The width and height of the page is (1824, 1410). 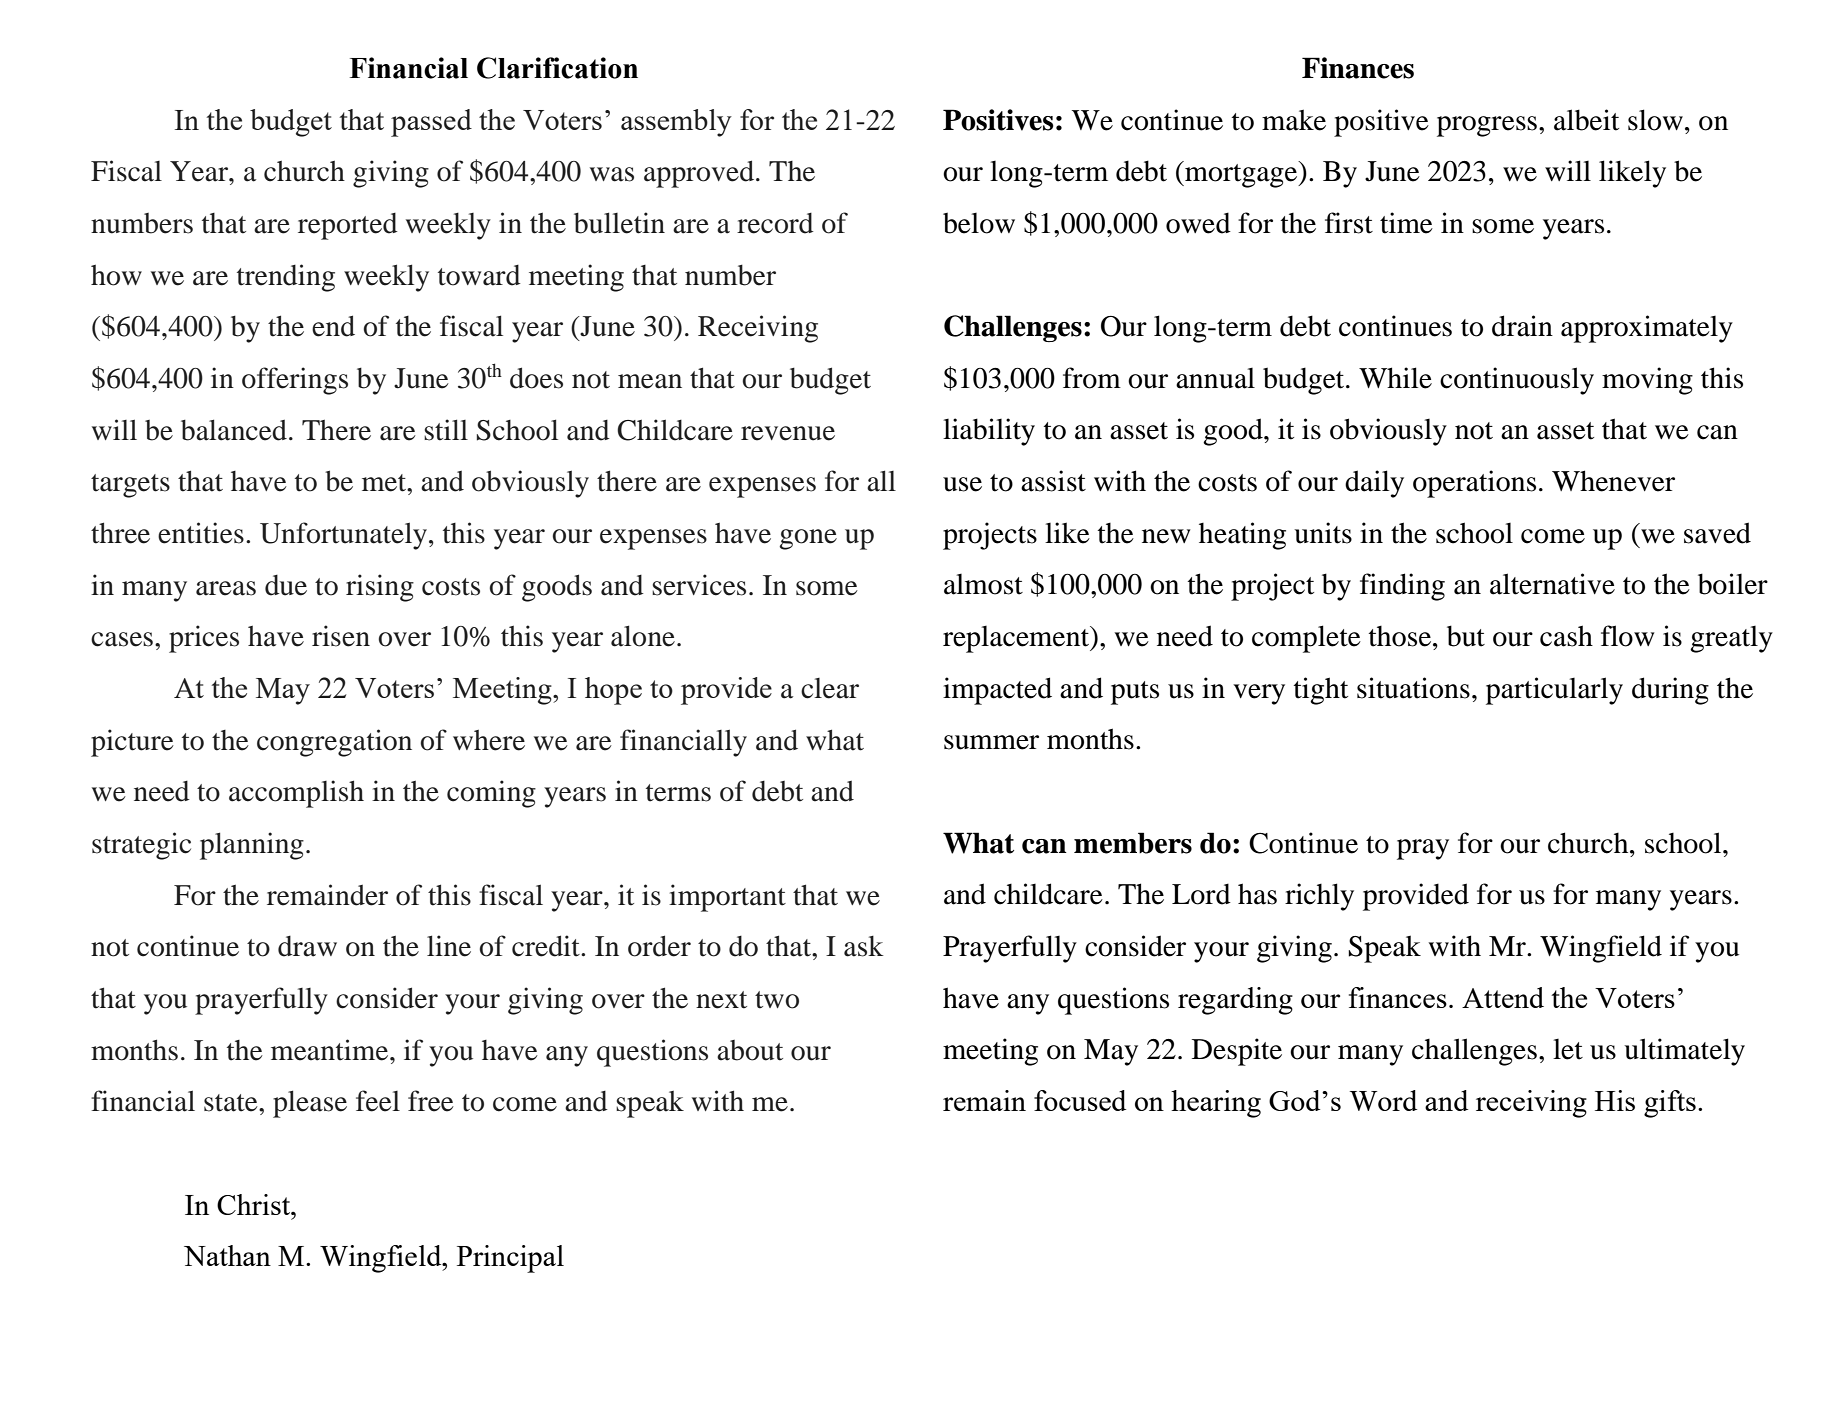 I want to click on impacted, so click(x=997, y=691).
